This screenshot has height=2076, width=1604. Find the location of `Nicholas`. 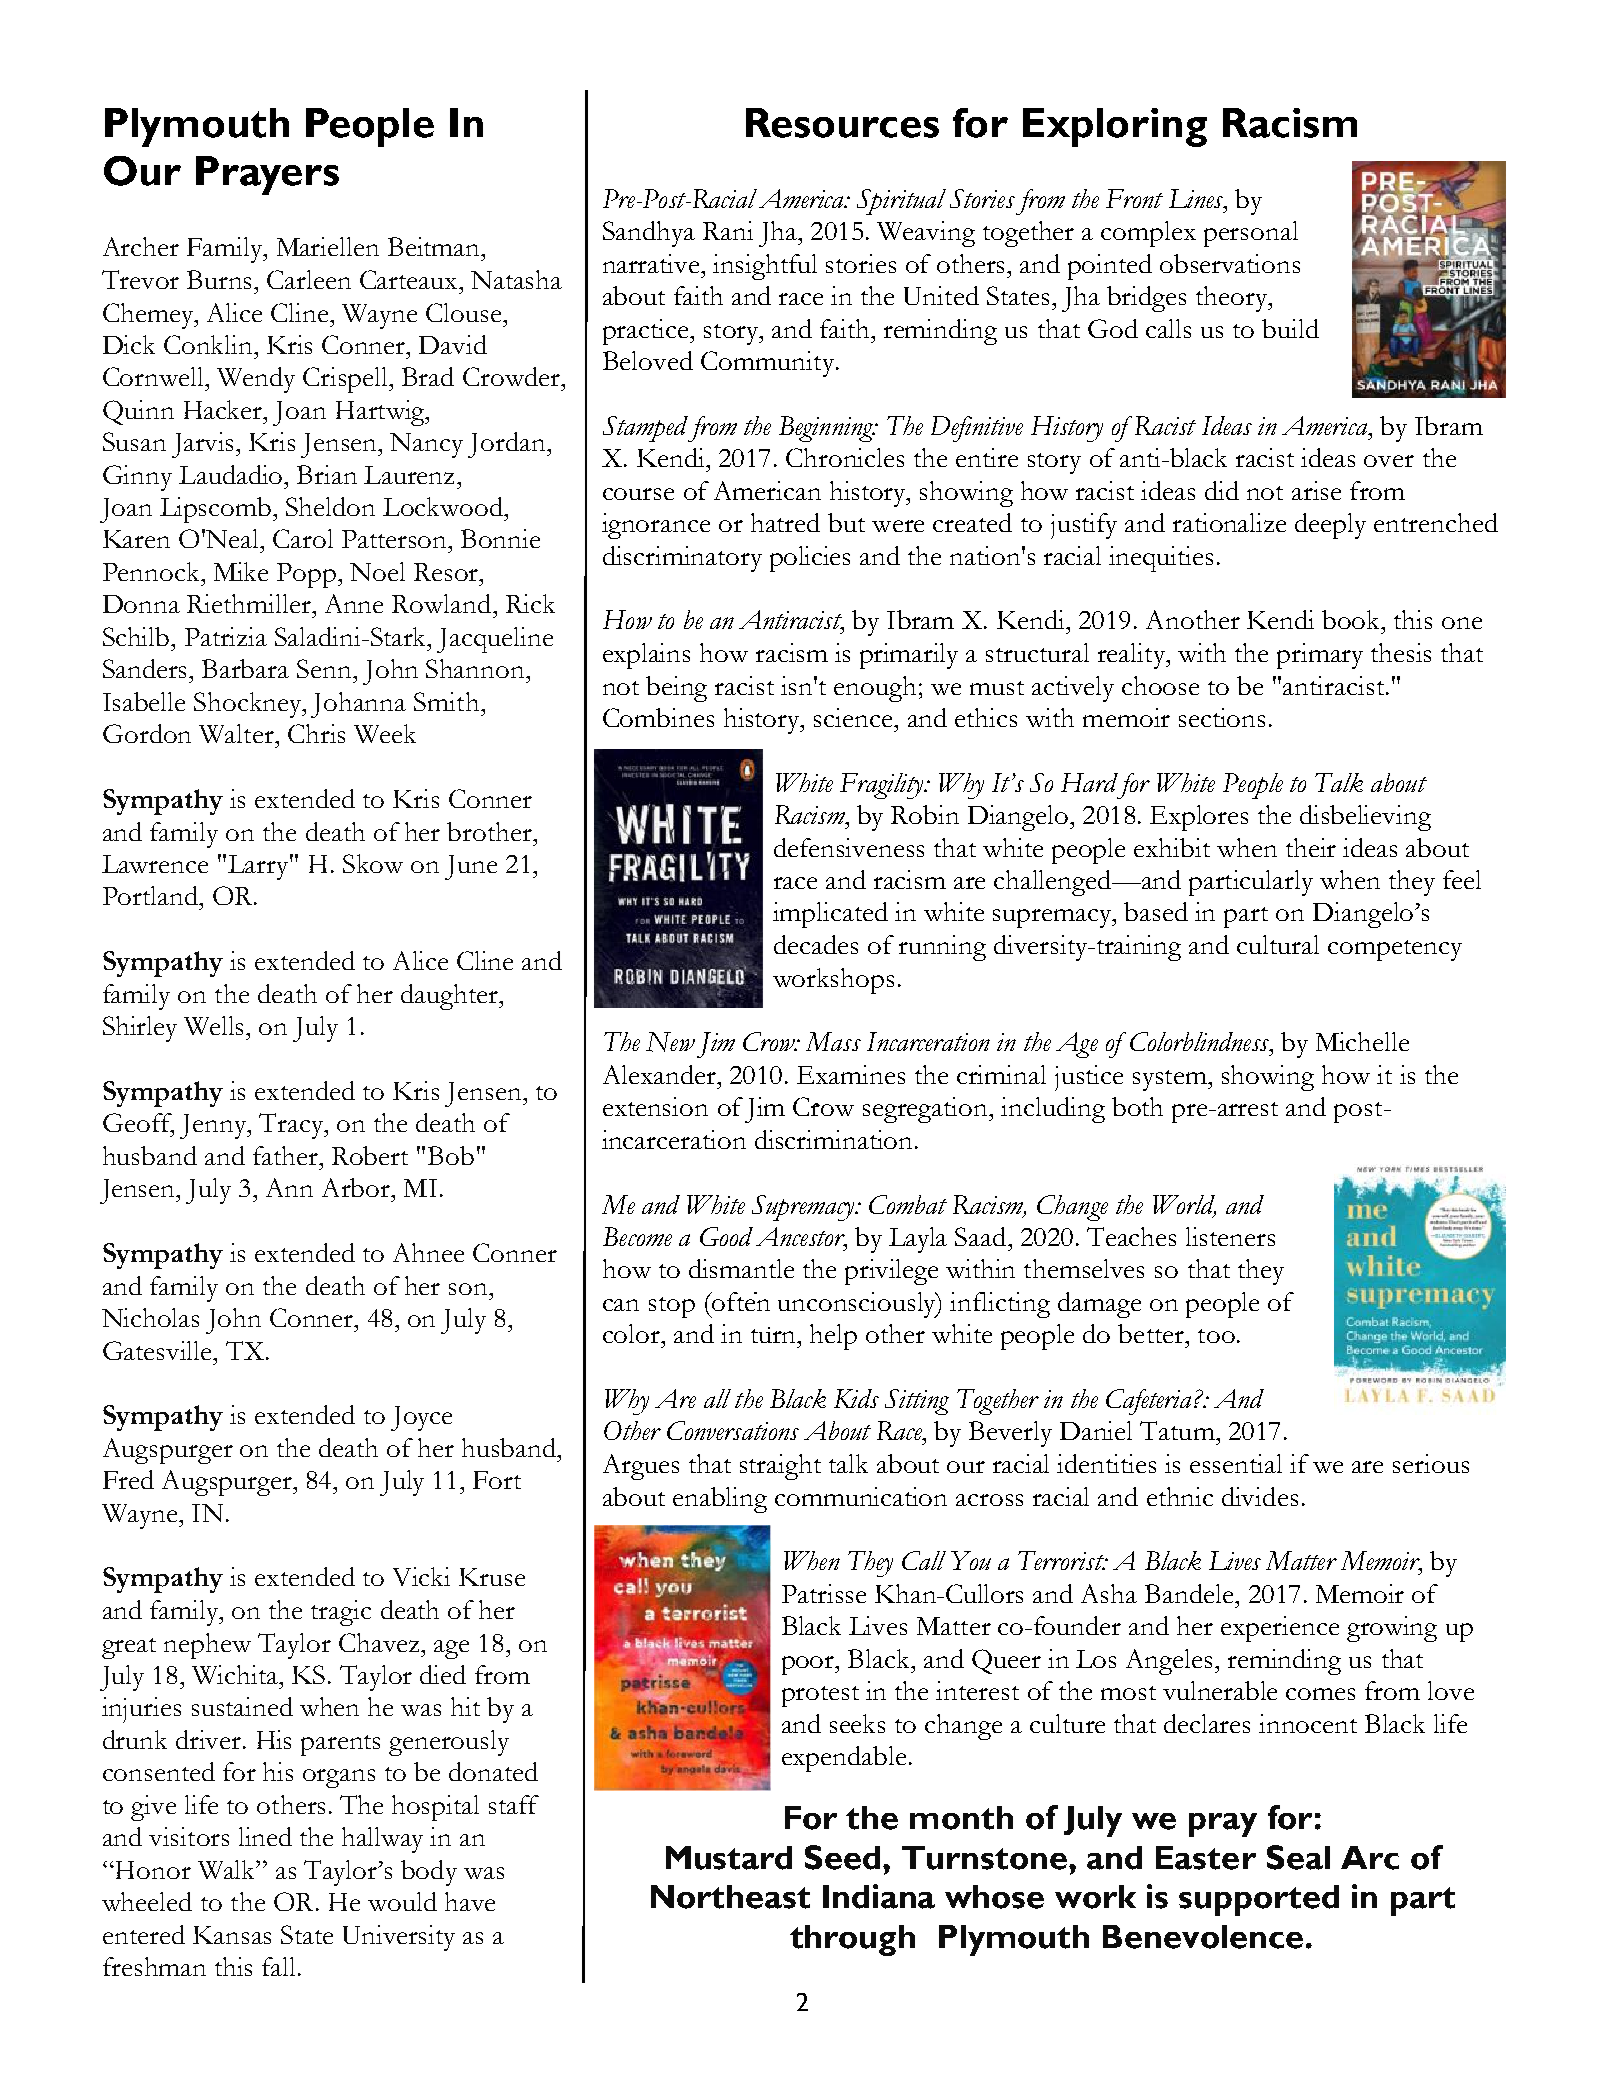

Nicholas is located at coordinates (150, 1317).
